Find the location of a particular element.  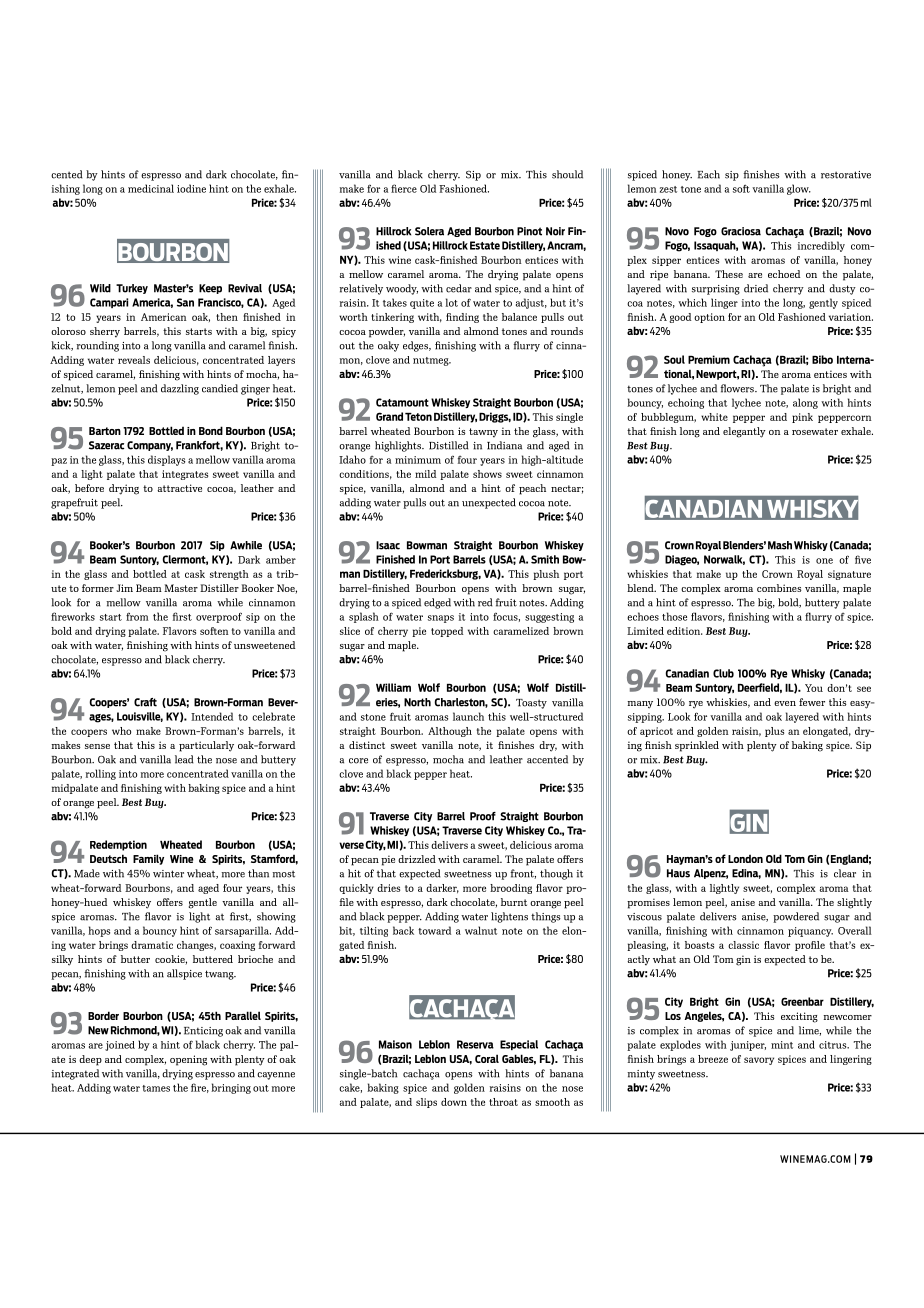

attractive is located at coordinates (179, 488).
